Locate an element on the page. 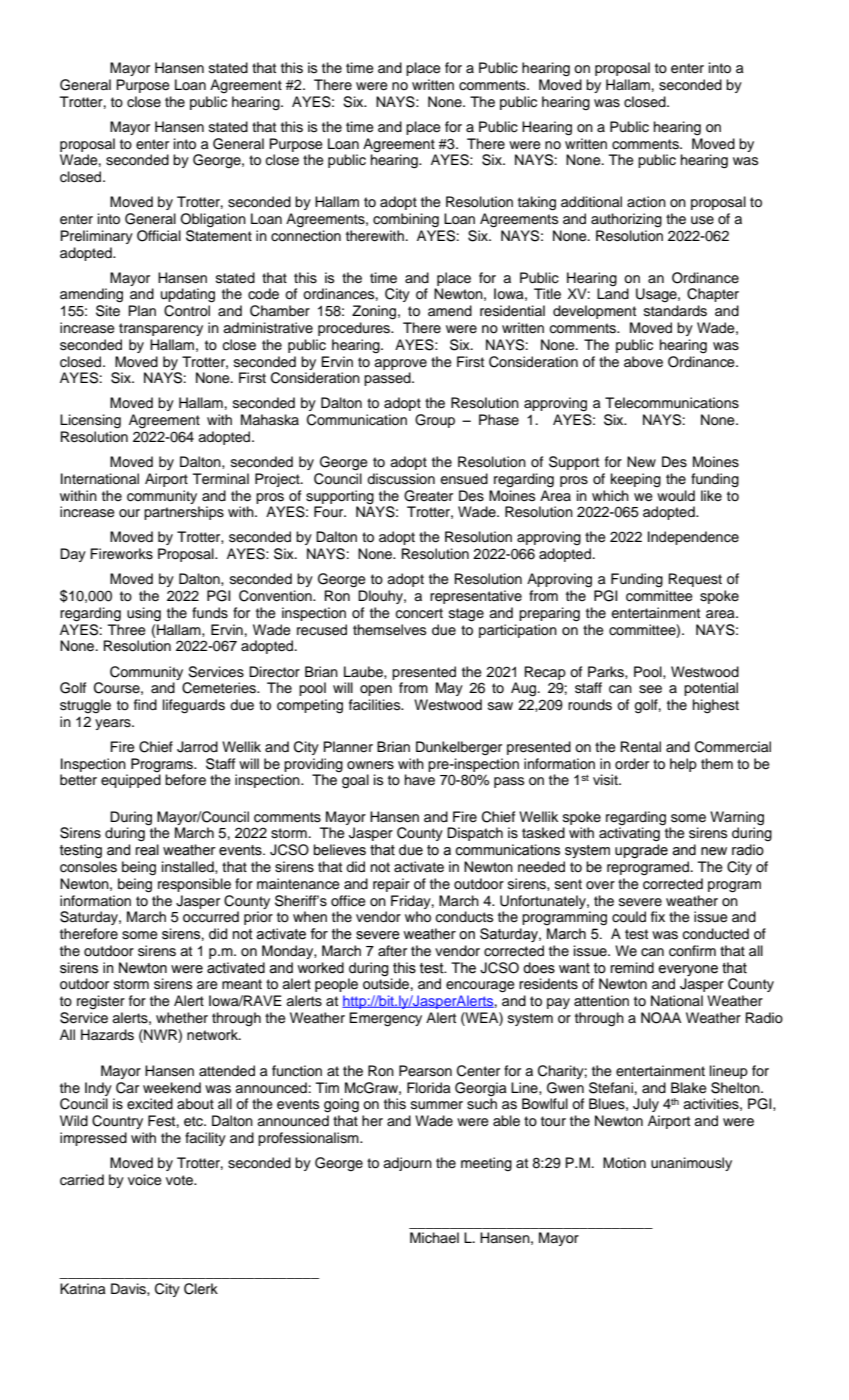  authorizing is located at coordinates (626, 220).
